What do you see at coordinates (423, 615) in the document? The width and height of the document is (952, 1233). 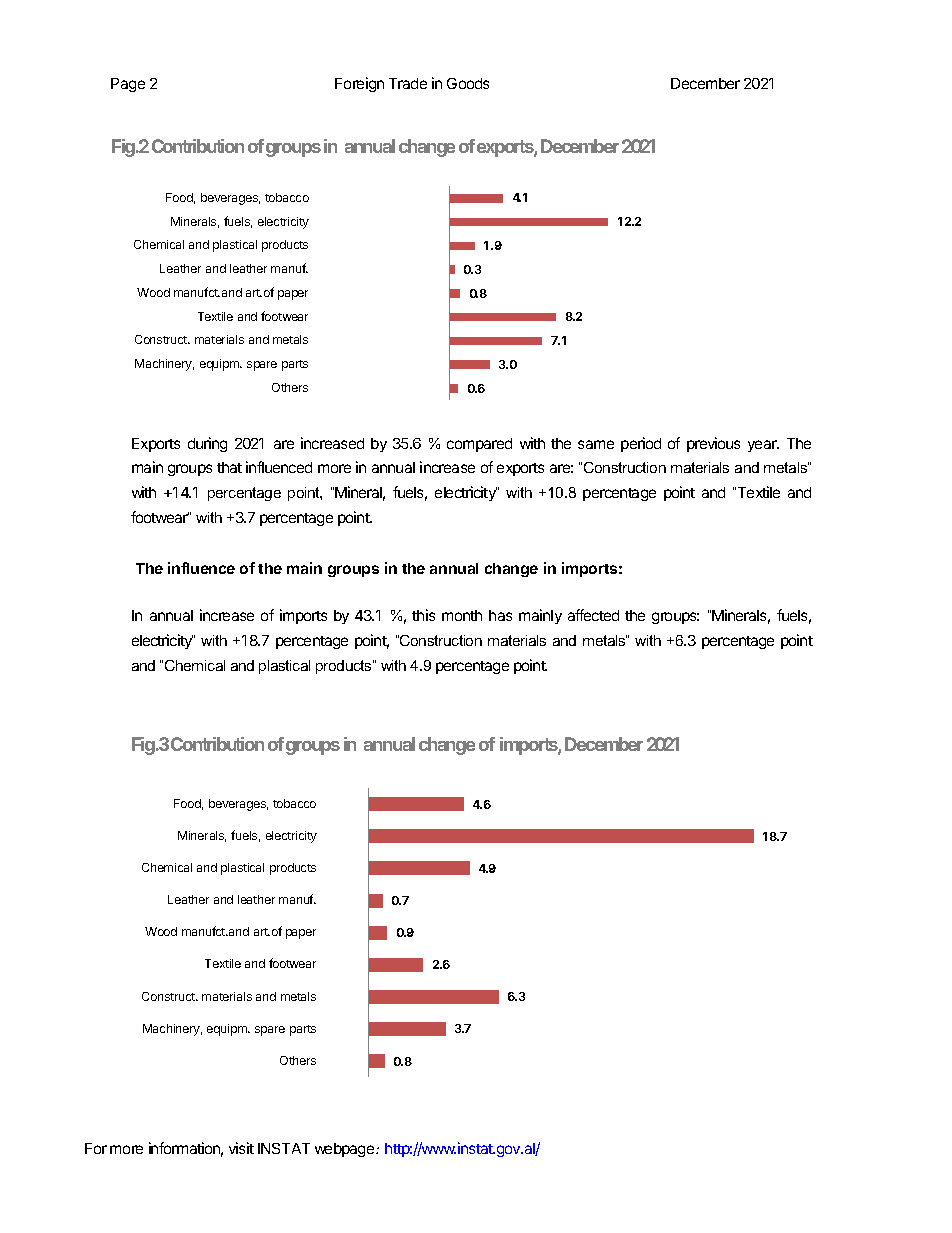 I see `this` at bounding box center [423, 615].
